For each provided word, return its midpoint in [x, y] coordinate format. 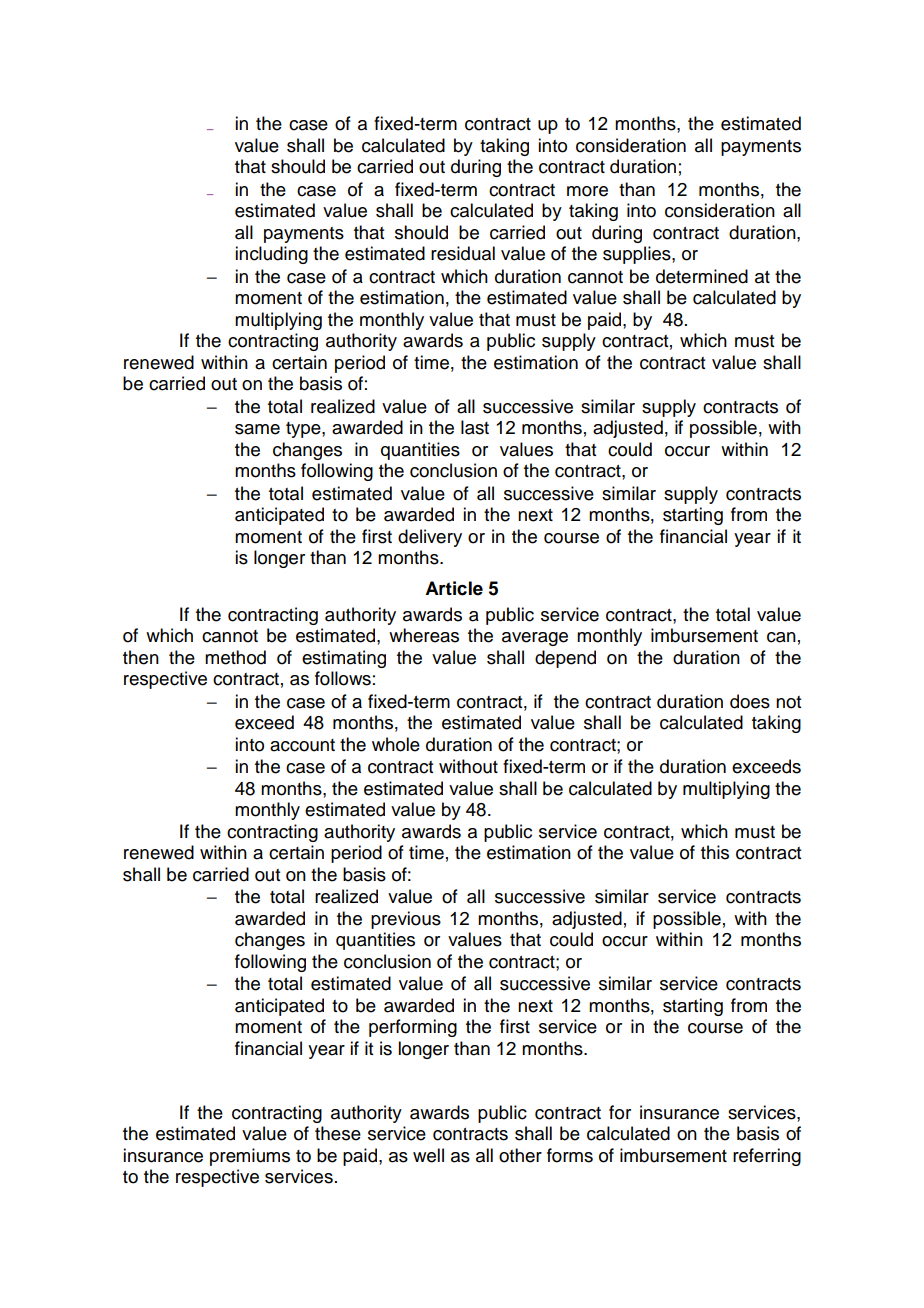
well [428, 1155]
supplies [638, 255]
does [750, 701]
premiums [250, 1157]
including [271, 255]
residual [463, 253]
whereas [424, 635]
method [235, 657]
